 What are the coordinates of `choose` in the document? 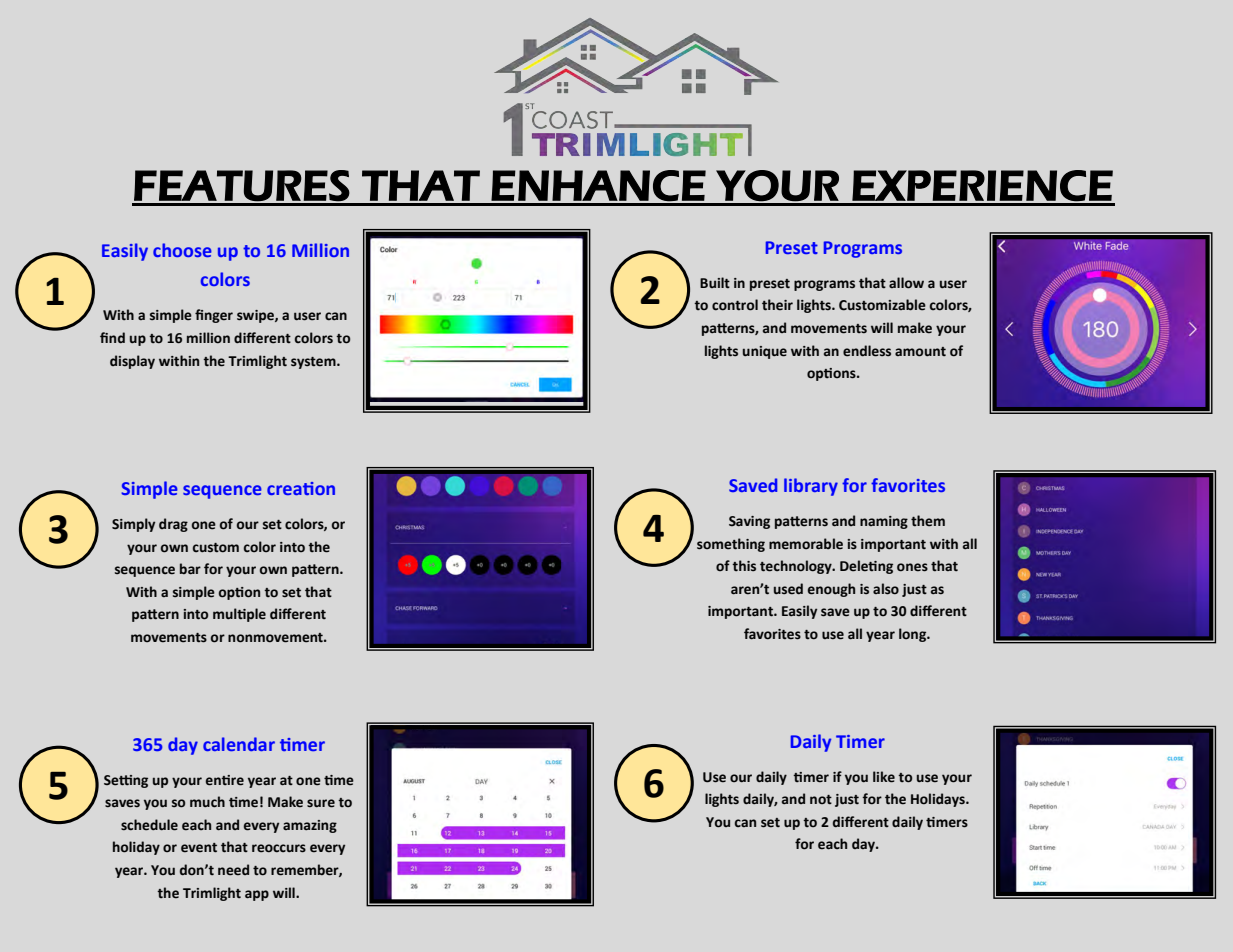 It's located at (182, 250).
